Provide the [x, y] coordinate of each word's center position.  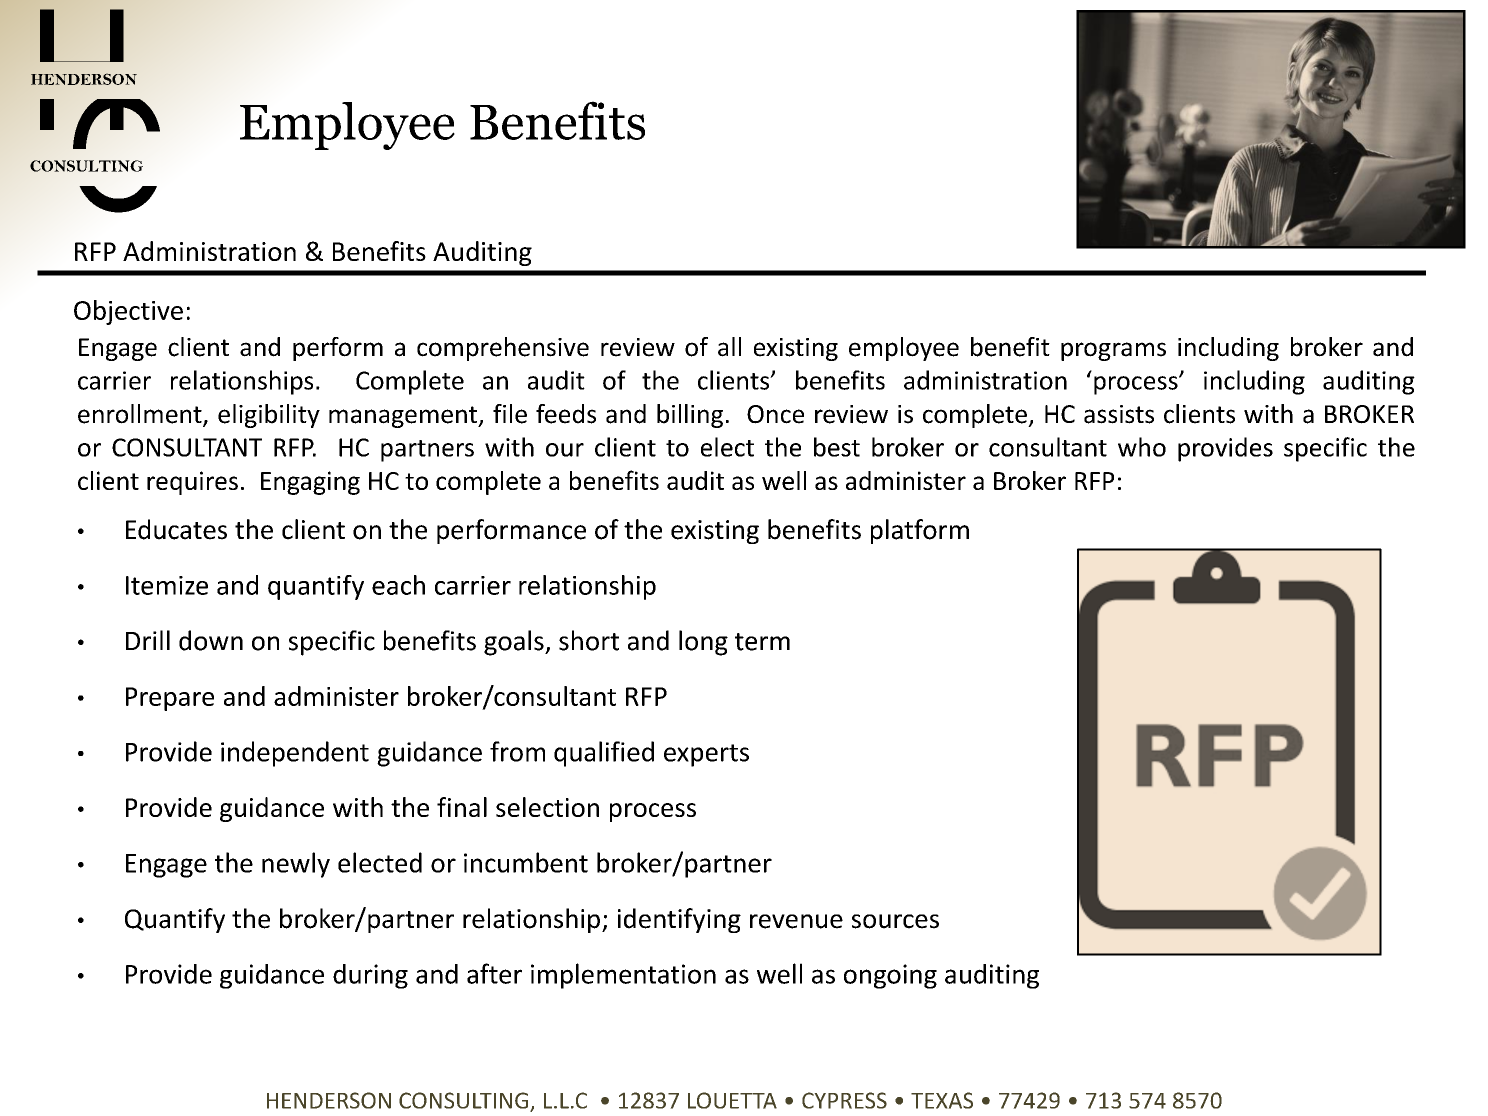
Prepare [170, 699]
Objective [128, 312]
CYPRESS [844, 1100]
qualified [604, 754]
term [762, 642]
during [370, 976]
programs [1113, 351]
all [729, 347]
